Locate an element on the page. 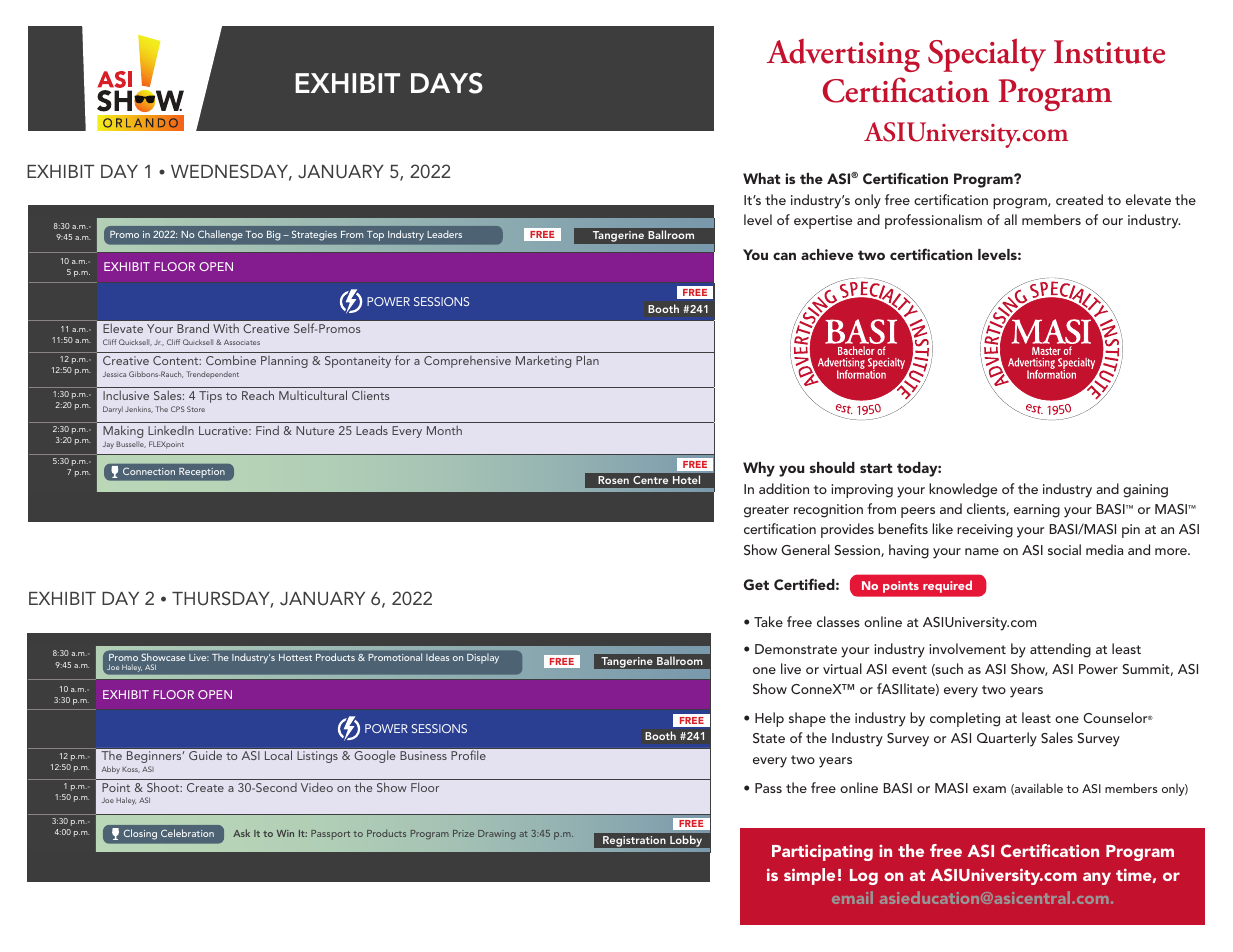  Hotel is located at coordinates (686, 479).
